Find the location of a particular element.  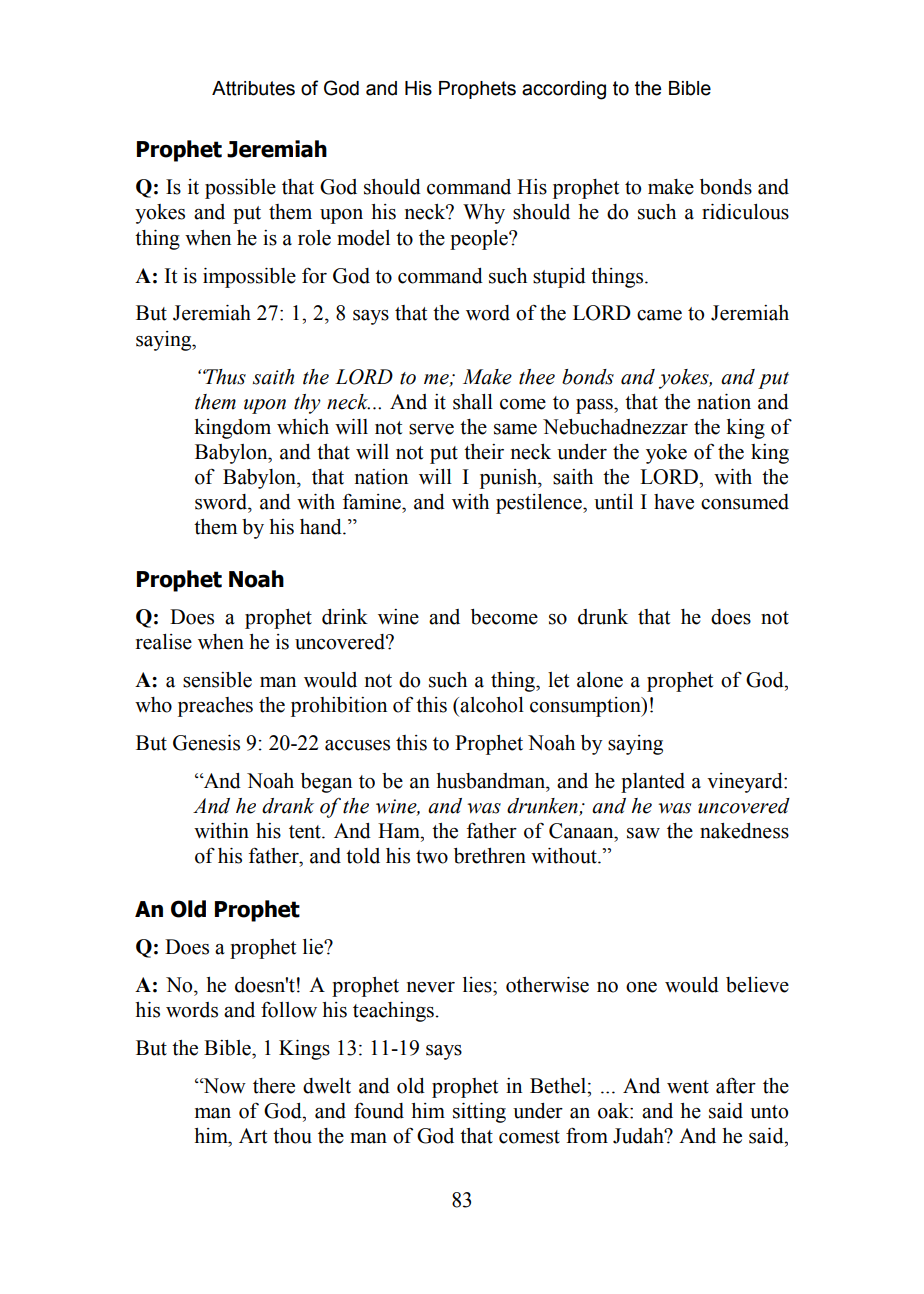

came is located at coordinates (659, 315).
